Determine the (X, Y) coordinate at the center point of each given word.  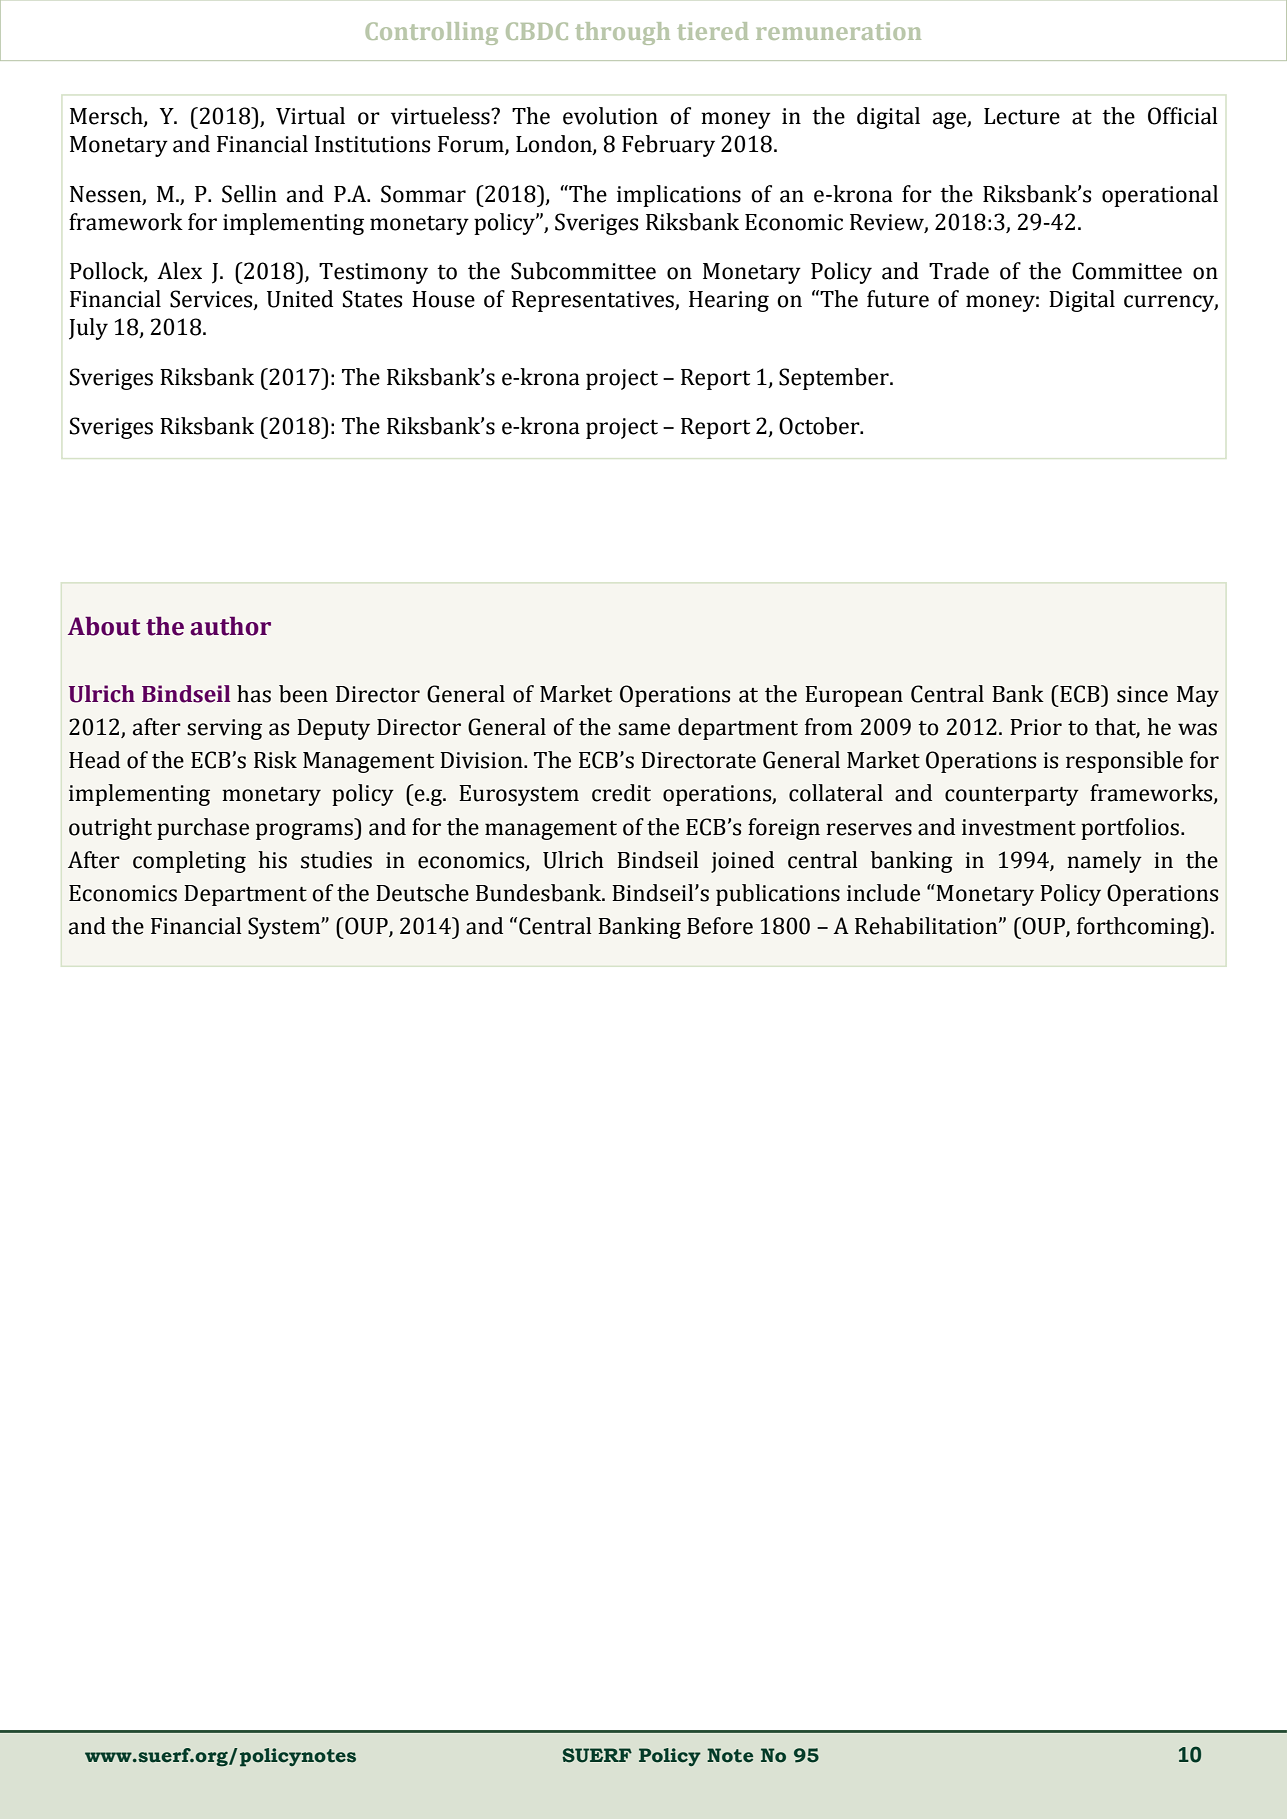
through (622, 33)
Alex (179, 271)
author (230, 626)
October (820, 426)
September (835, 379)
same (644, 729)
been (303, 694)
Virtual (310, 116)
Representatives (594, 301)
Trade (959, 271)
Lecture (1022, 116)
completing (189, 862)
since (1142, 694)
